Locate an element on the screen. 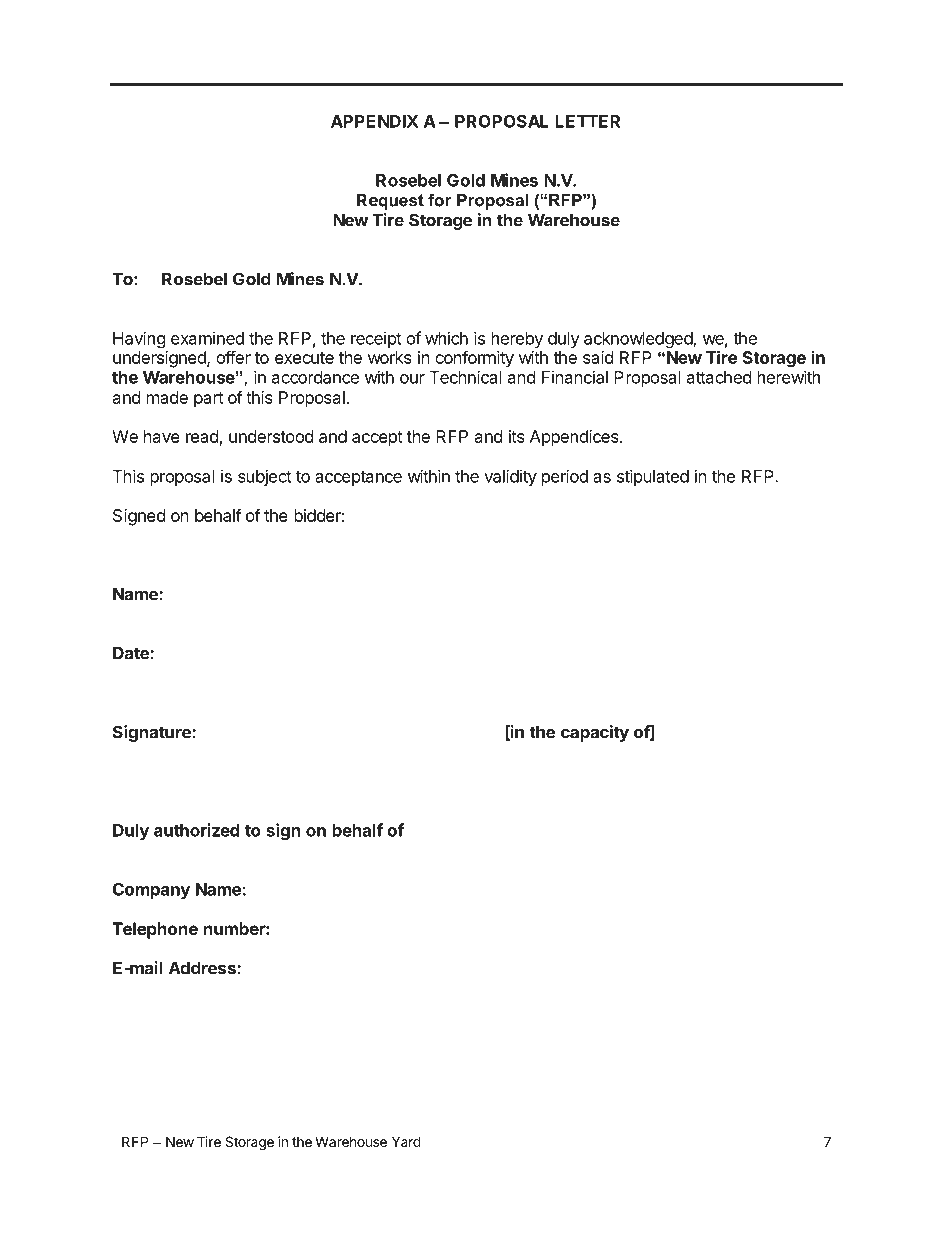 This screenshot has width=952, height=1233. LETTER is located at coordinates (587, 121).
